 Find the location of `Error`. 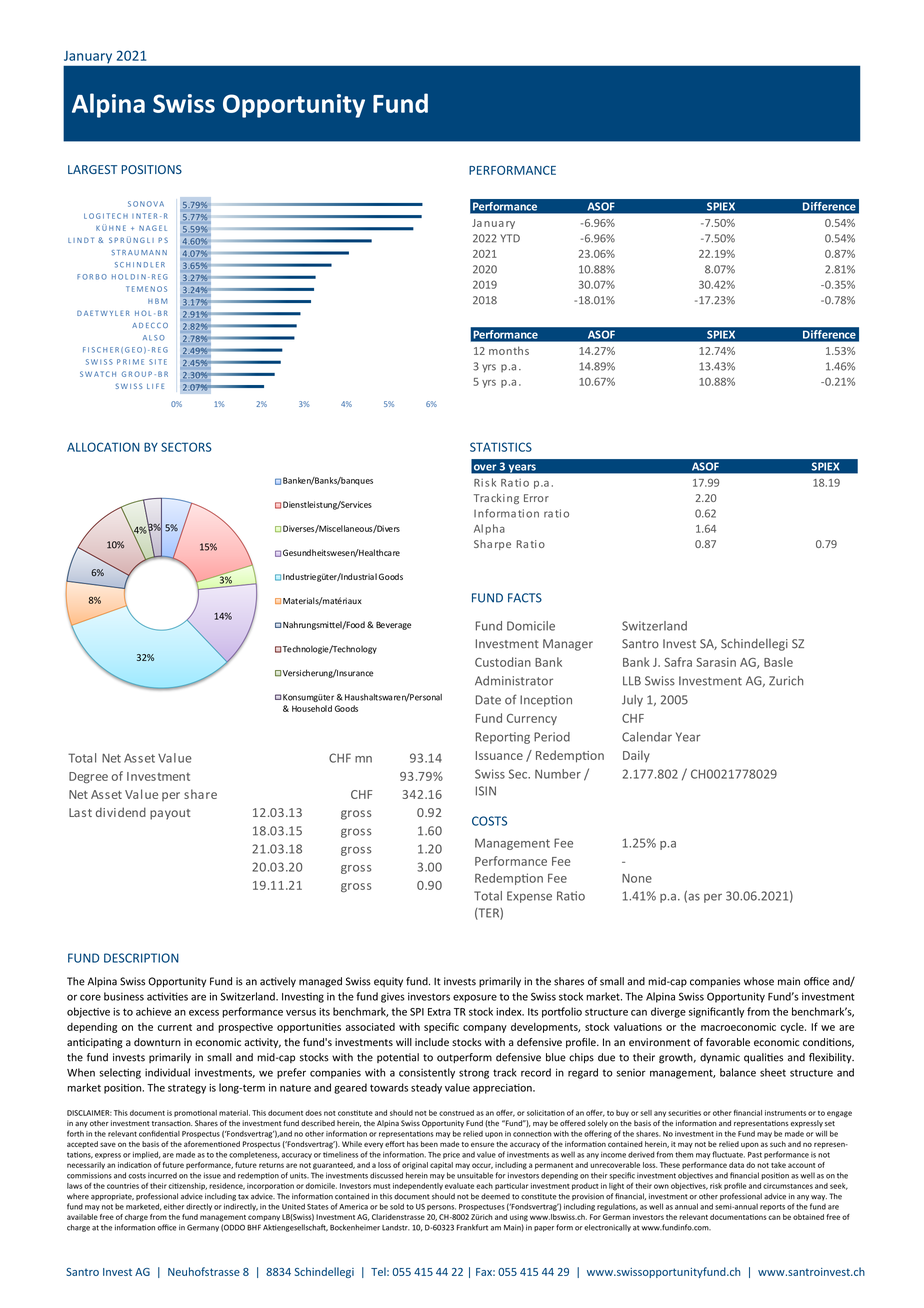

Error is located at coordinates (536, 498).
